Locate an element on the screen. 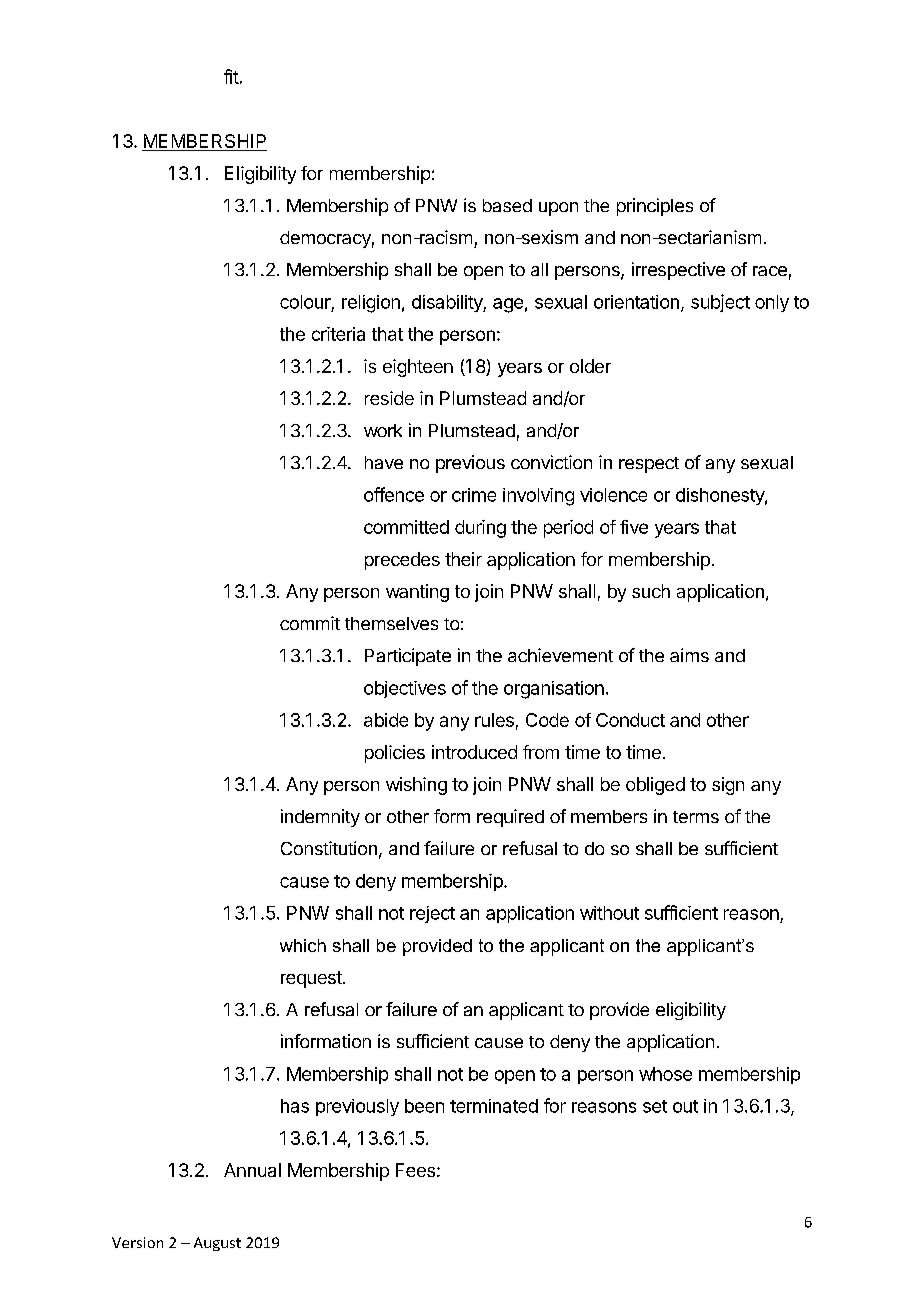 The height and width of the screenshot is (1308, 924). such is located at coordinates (651, 591).
